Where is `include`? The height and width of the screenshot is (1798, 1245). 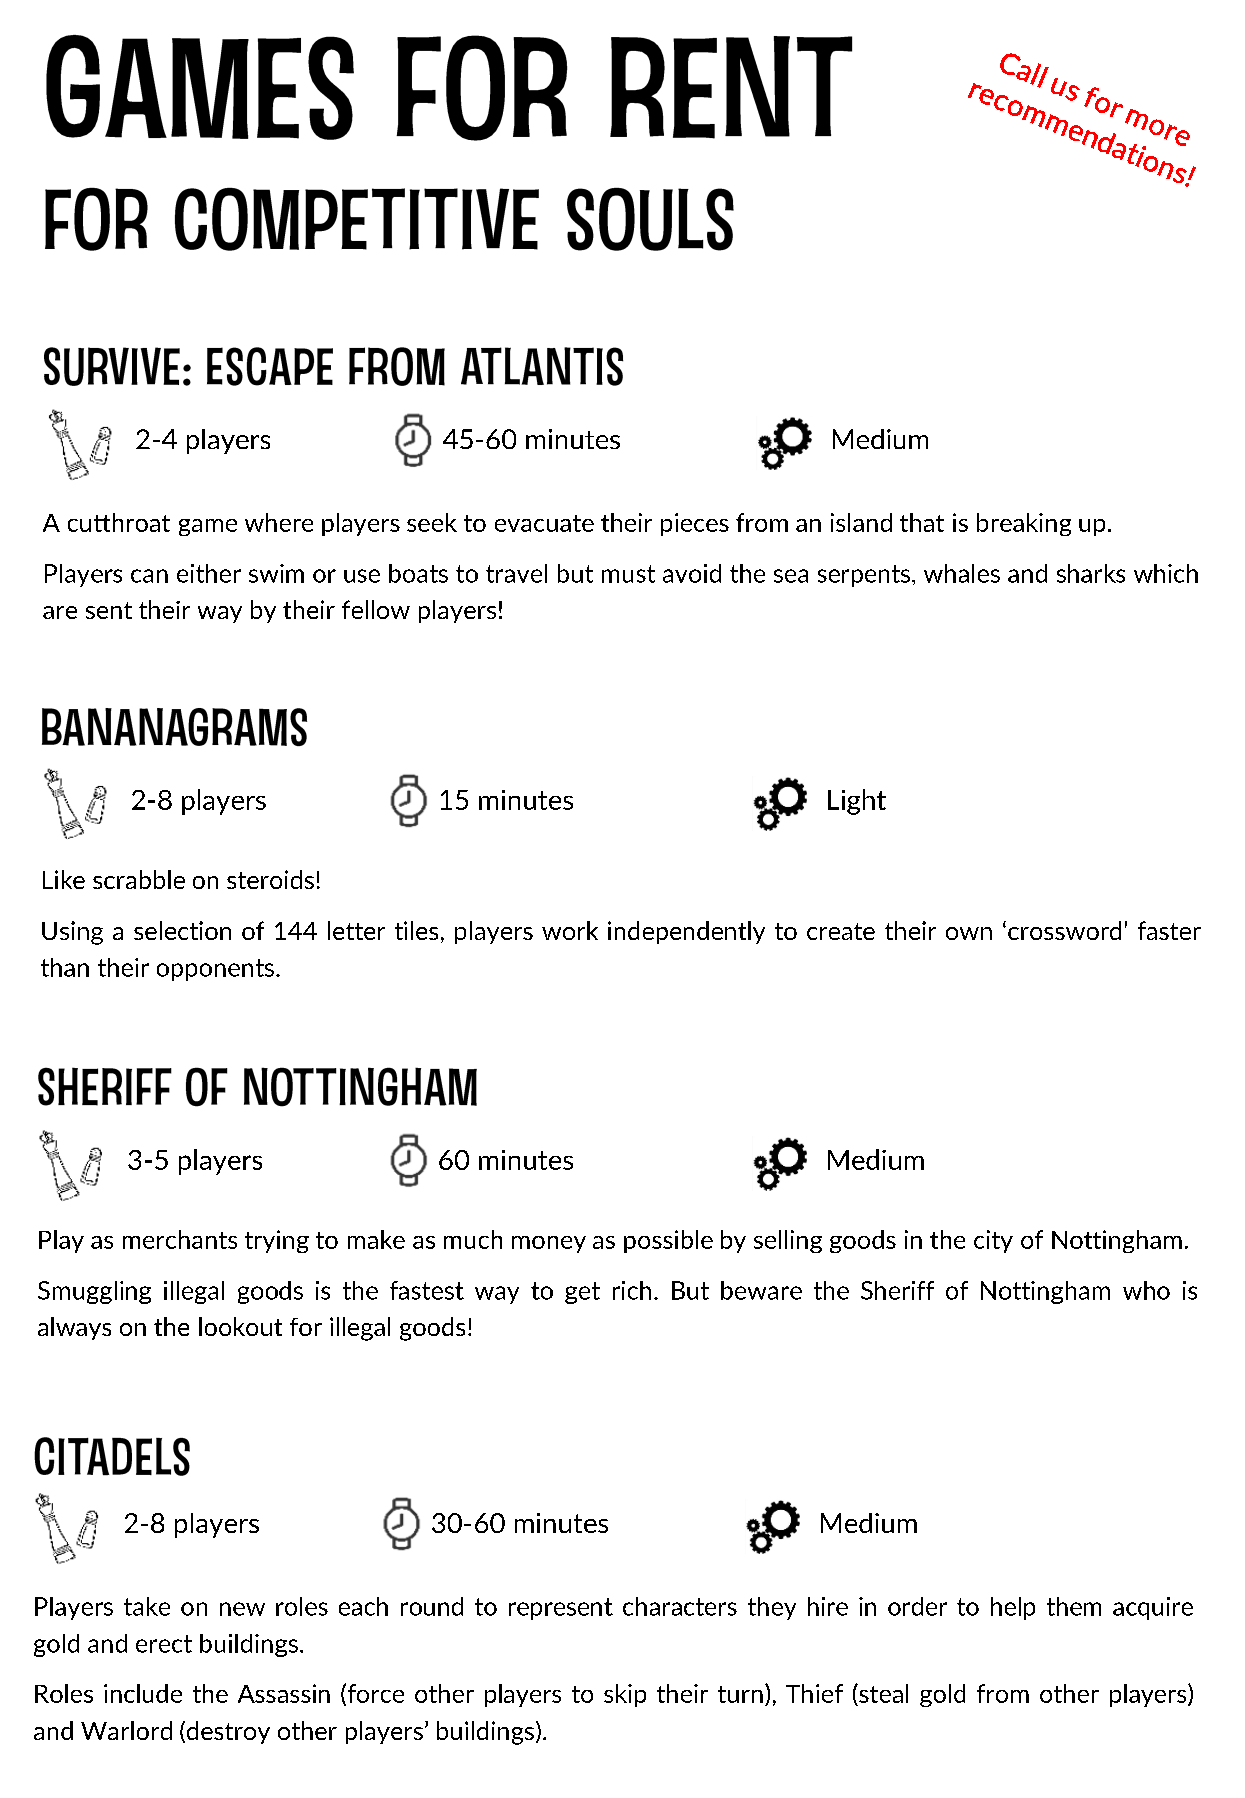 include is located at coordinates (143, 1693).
